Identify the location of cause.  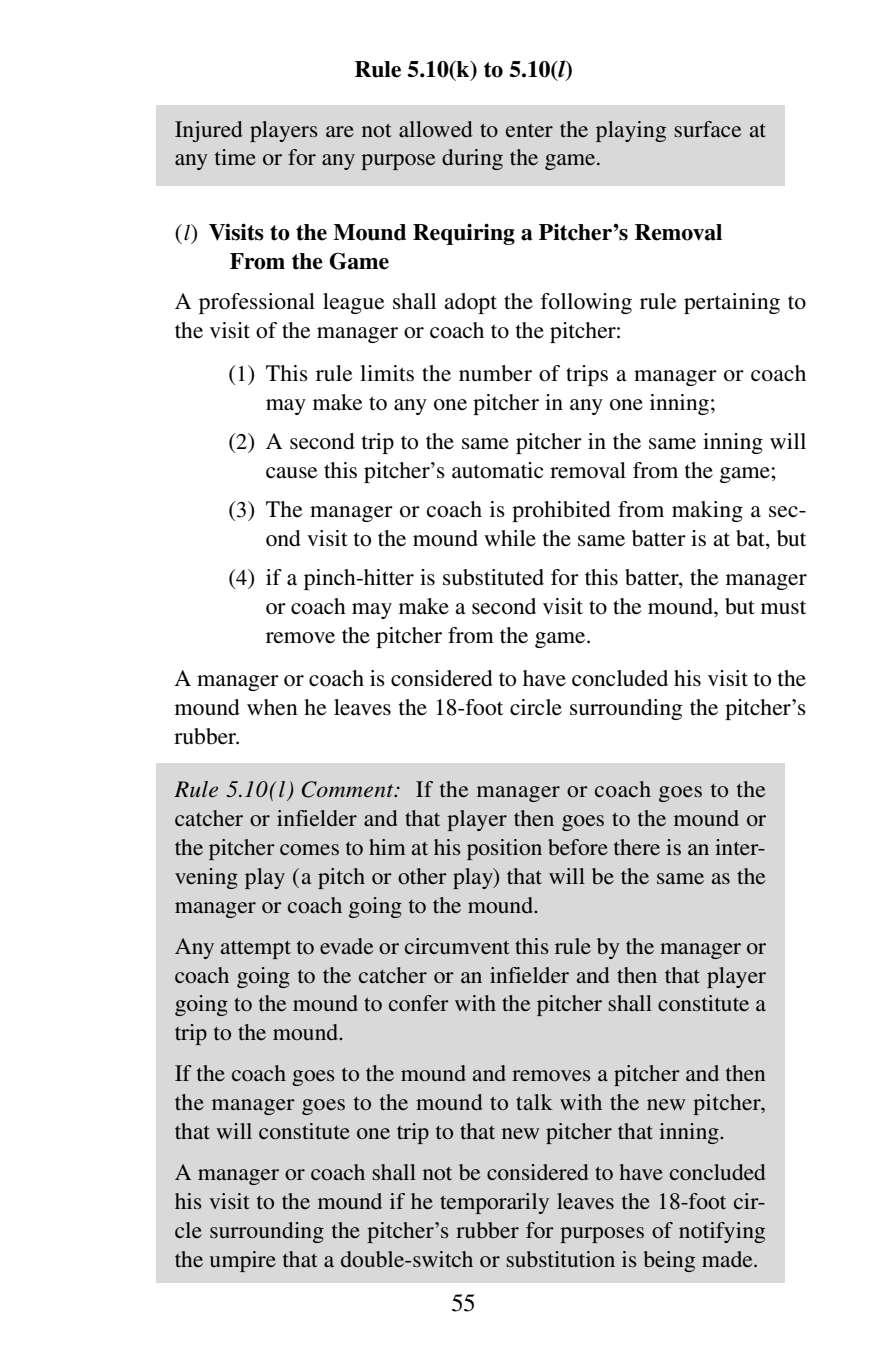
(292, 473).
